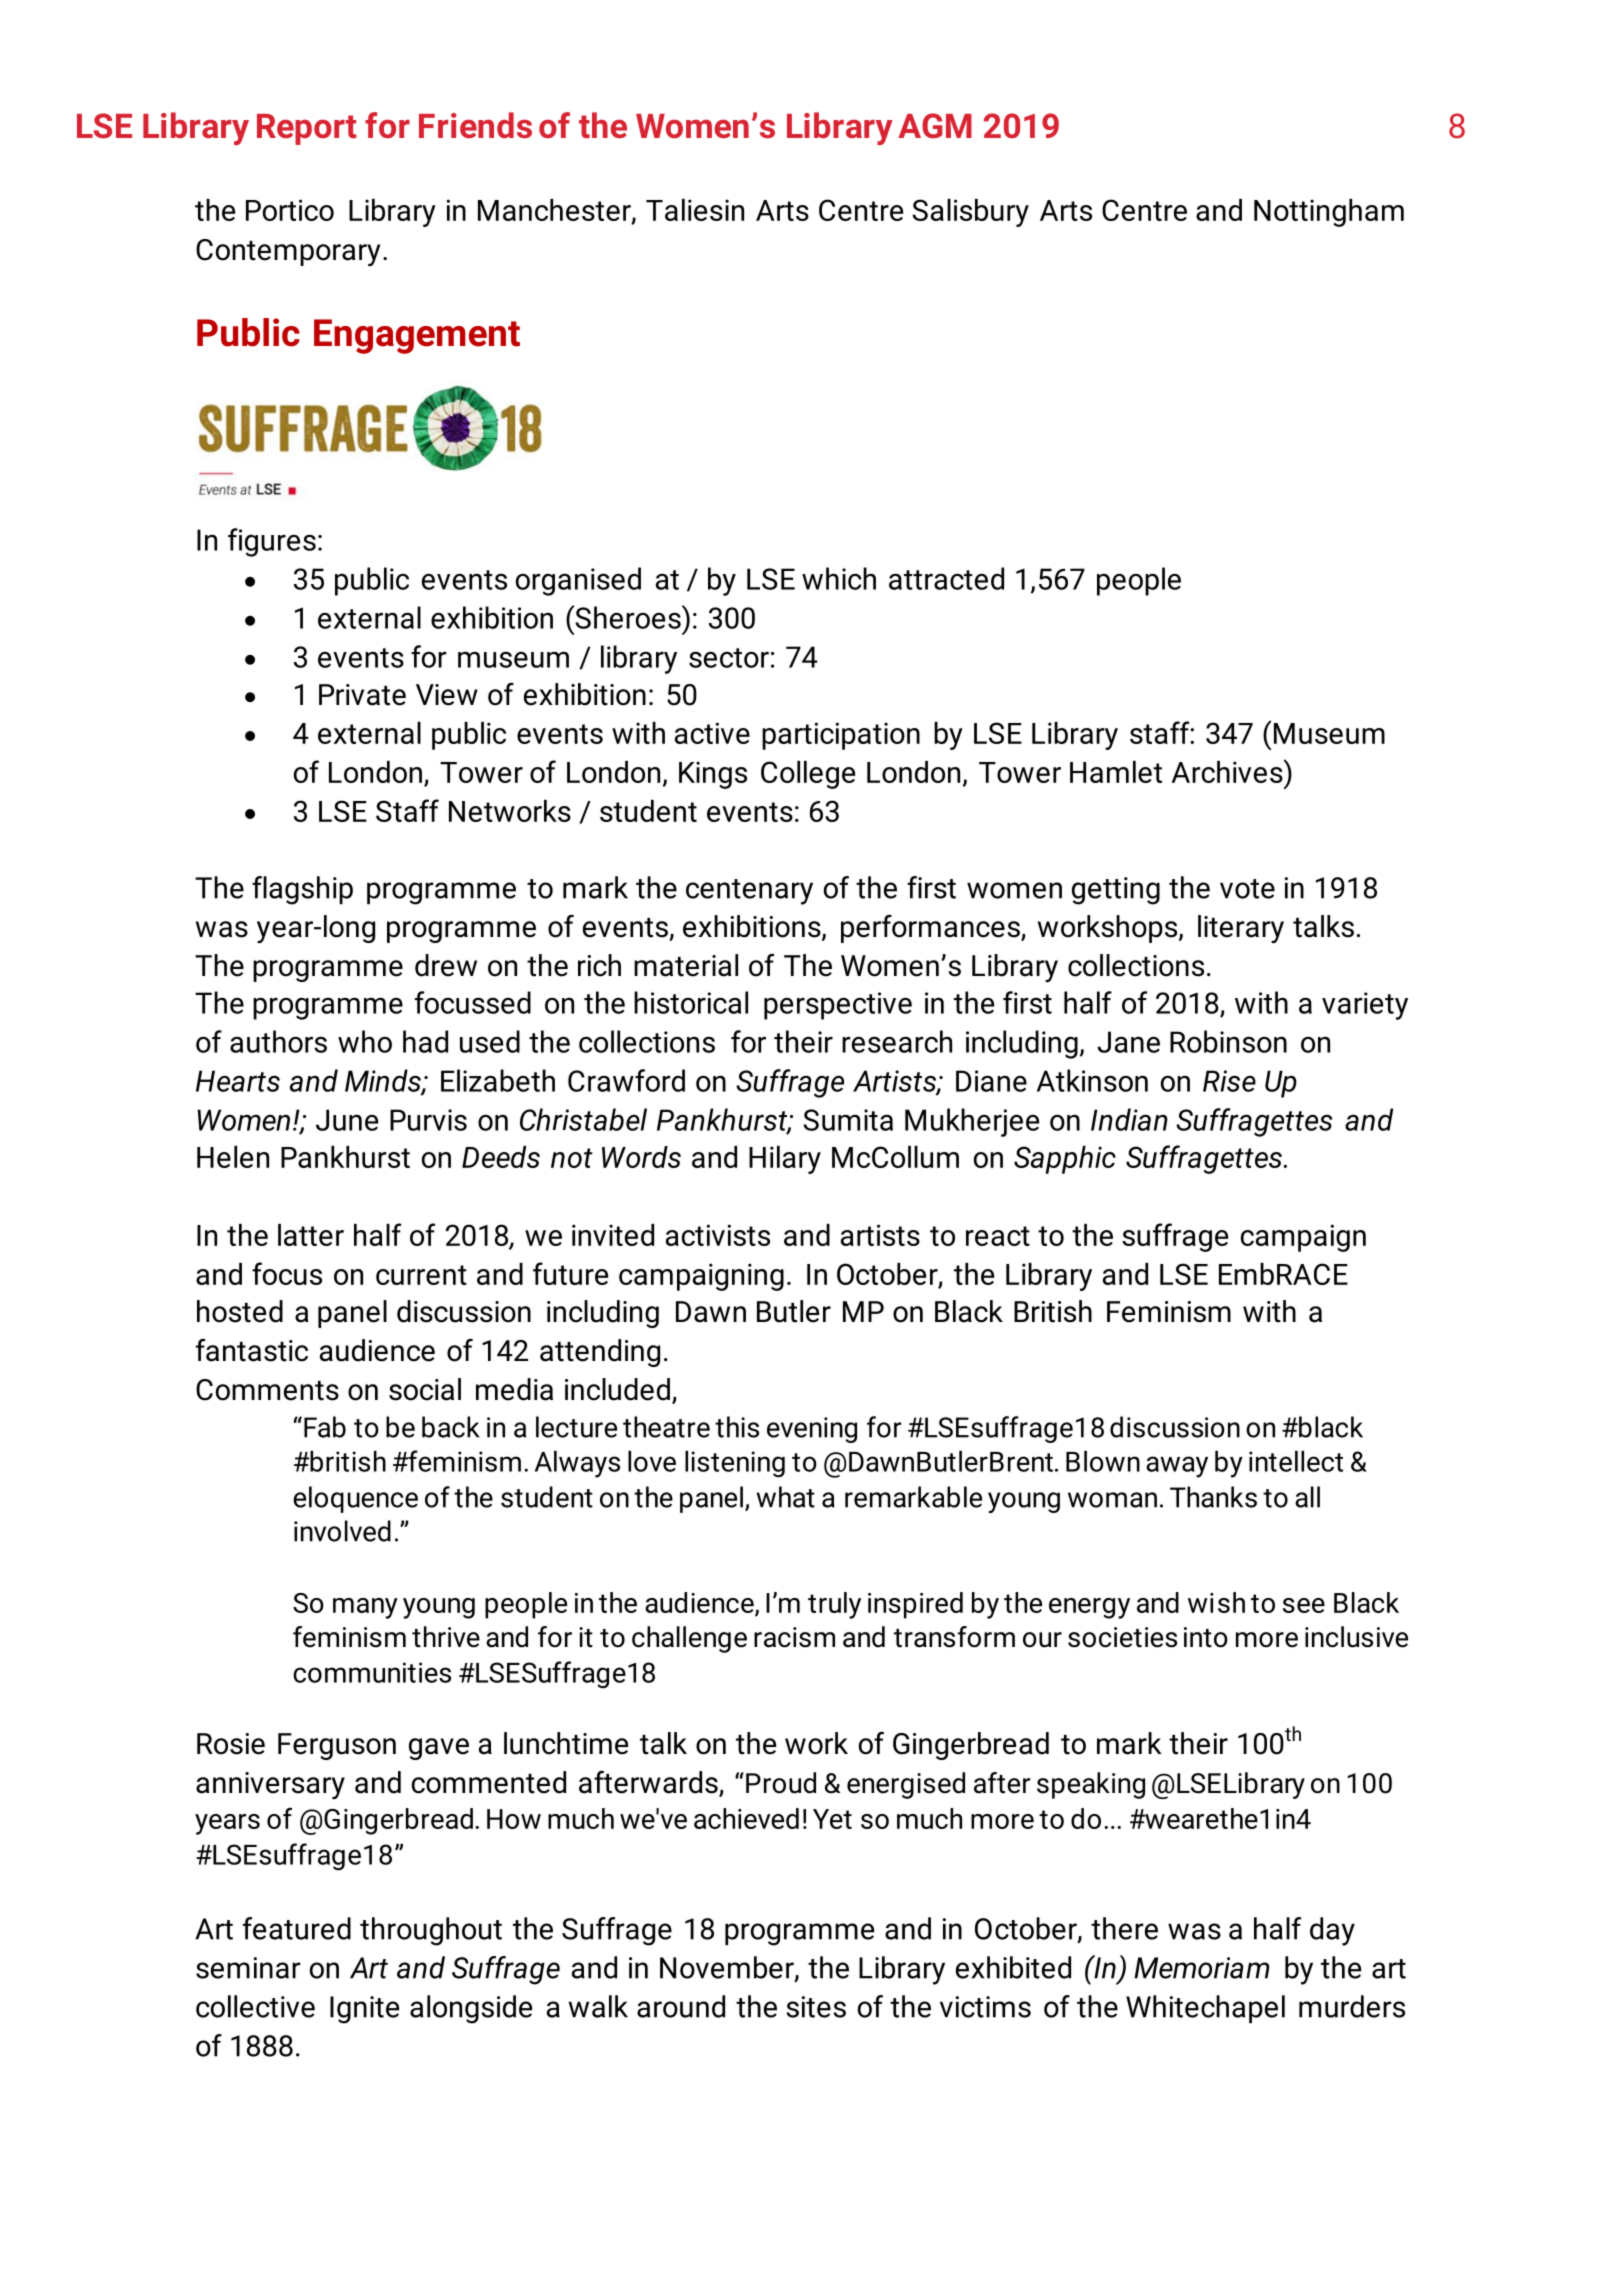 This image has width=1610, height=2277. Describe the element at coordinates (935, 125) in the image. I see `AGM` at that location.
